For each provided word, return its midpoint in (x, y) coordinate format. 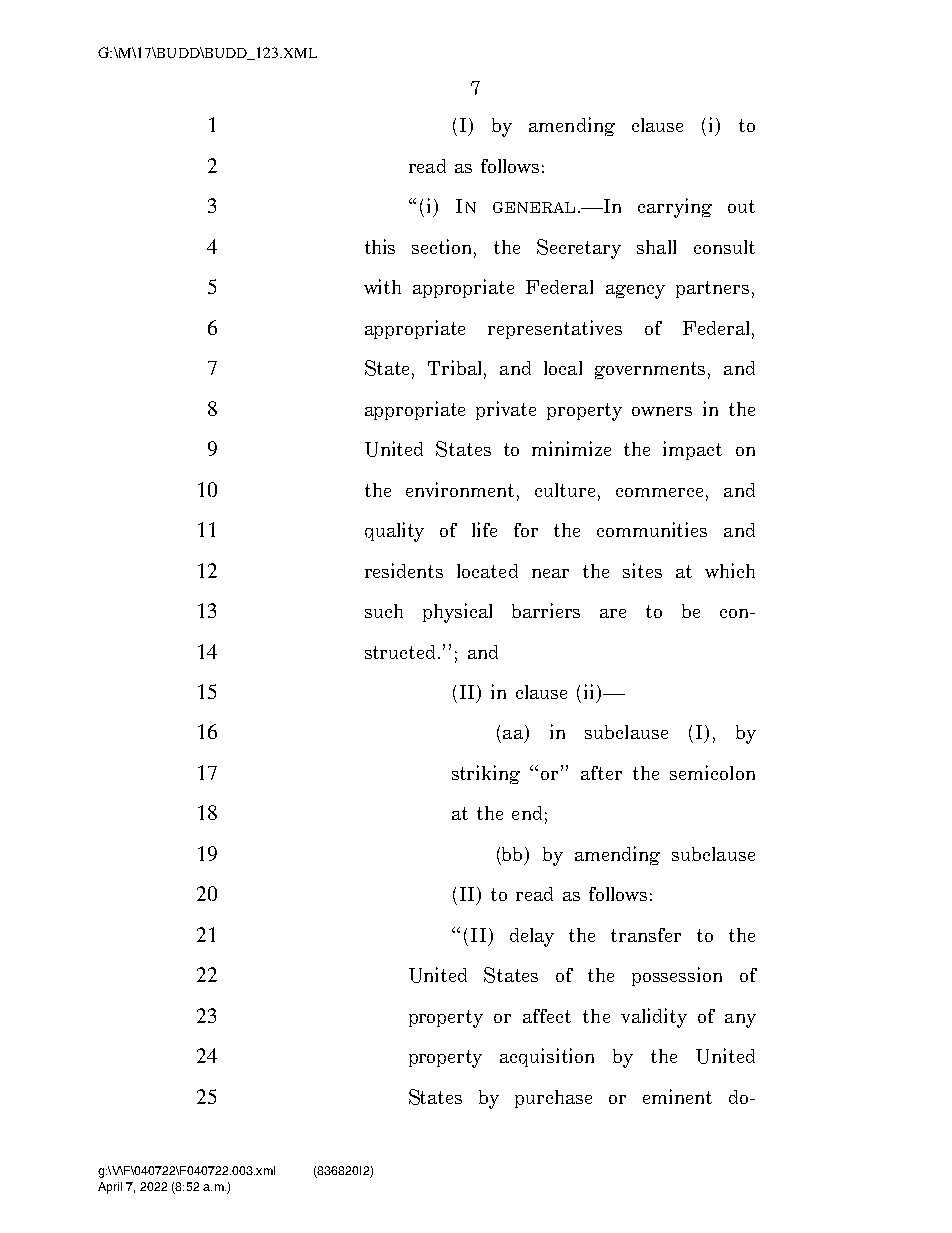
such (384, 611)
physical (457, 613)
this (380, 246)
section (444, 248)
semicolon (712, 772)
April (110, 1188)
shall (656, 247)
